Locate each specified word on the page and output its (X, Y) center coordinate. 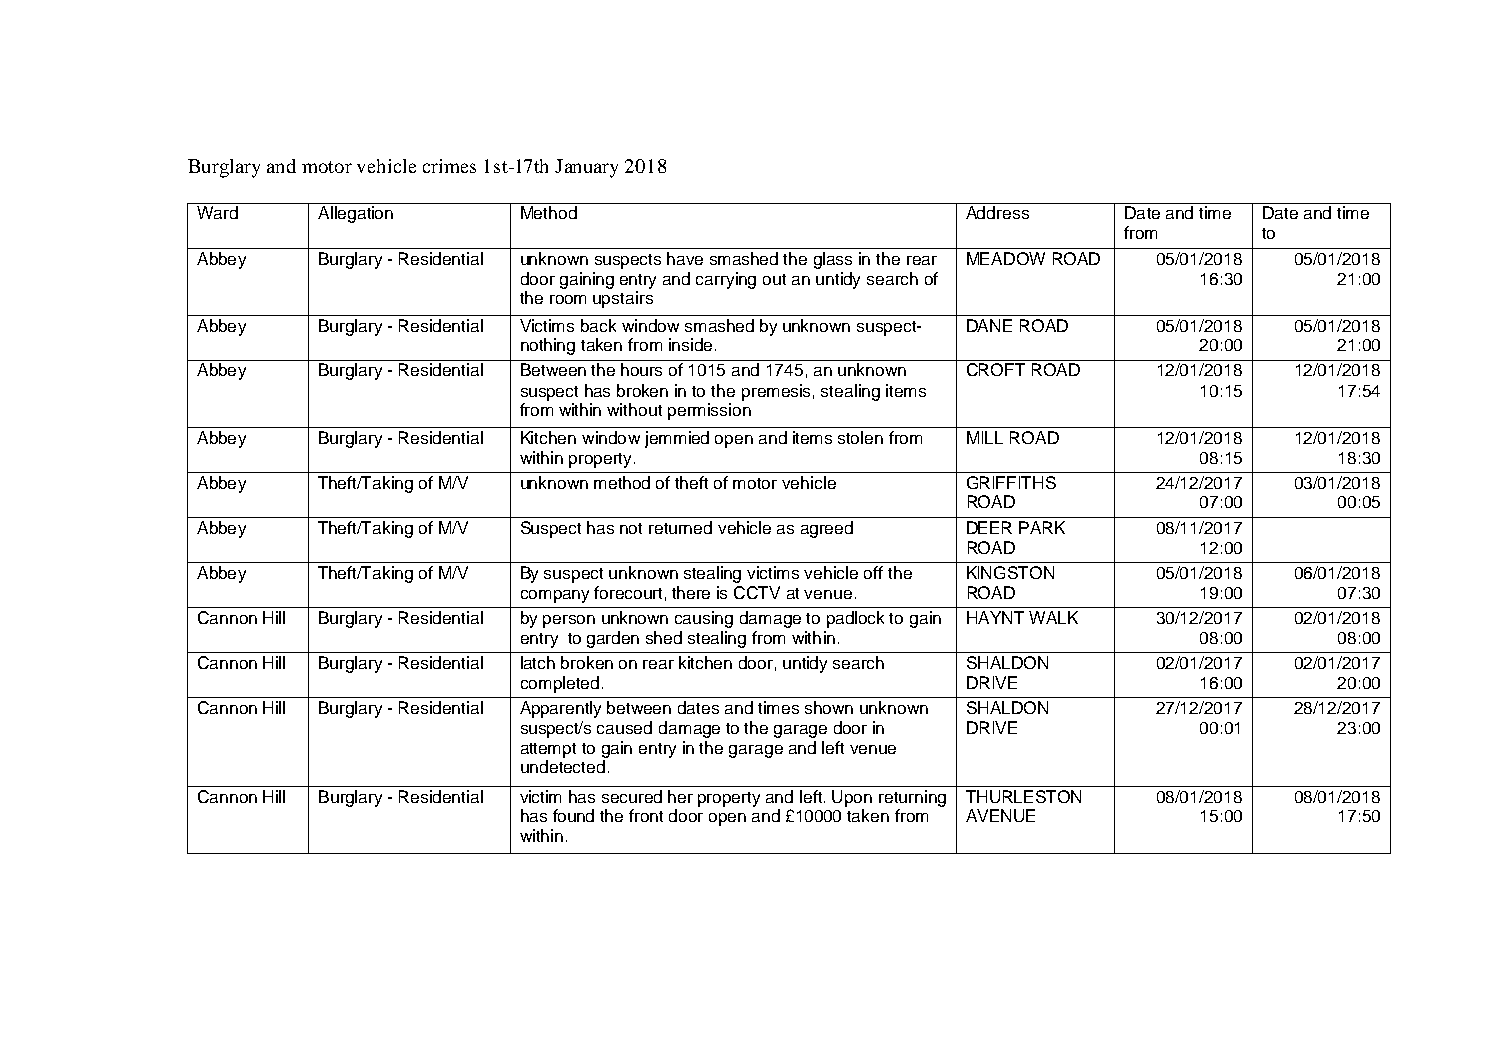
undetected (563, 766)
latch (538, 662)
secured (632, 796)
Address (997, 212)
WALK (1053, 617)
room (568, 299)
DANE (989, 325)
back (598, 325)
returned (680, 527)
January (586, 168)
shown (829, 707)
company (555, 596)
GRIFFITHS (1011, 482)
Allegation (355, 214)
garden (613, 639)
